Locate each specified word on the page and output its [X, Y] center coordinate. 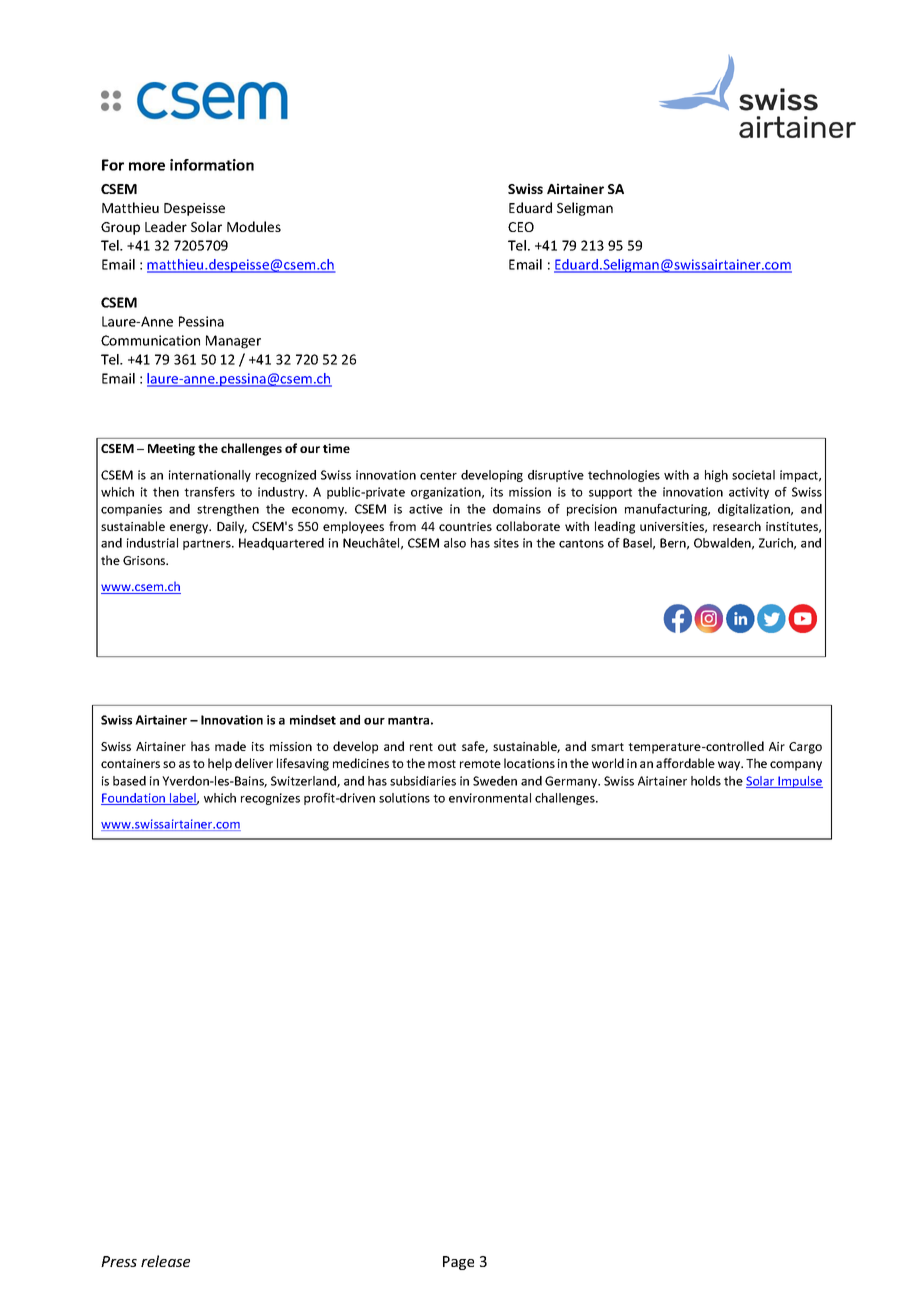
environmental [490, 798]
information [212, 165]
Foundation [134, 799]
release [165, 1261]
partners [208, 544]
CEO [521, 227]
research [737, 526]
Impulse [799, 782]
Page [458, 1263]
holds [706, 781]
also [455, 543]
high [716, 476]
